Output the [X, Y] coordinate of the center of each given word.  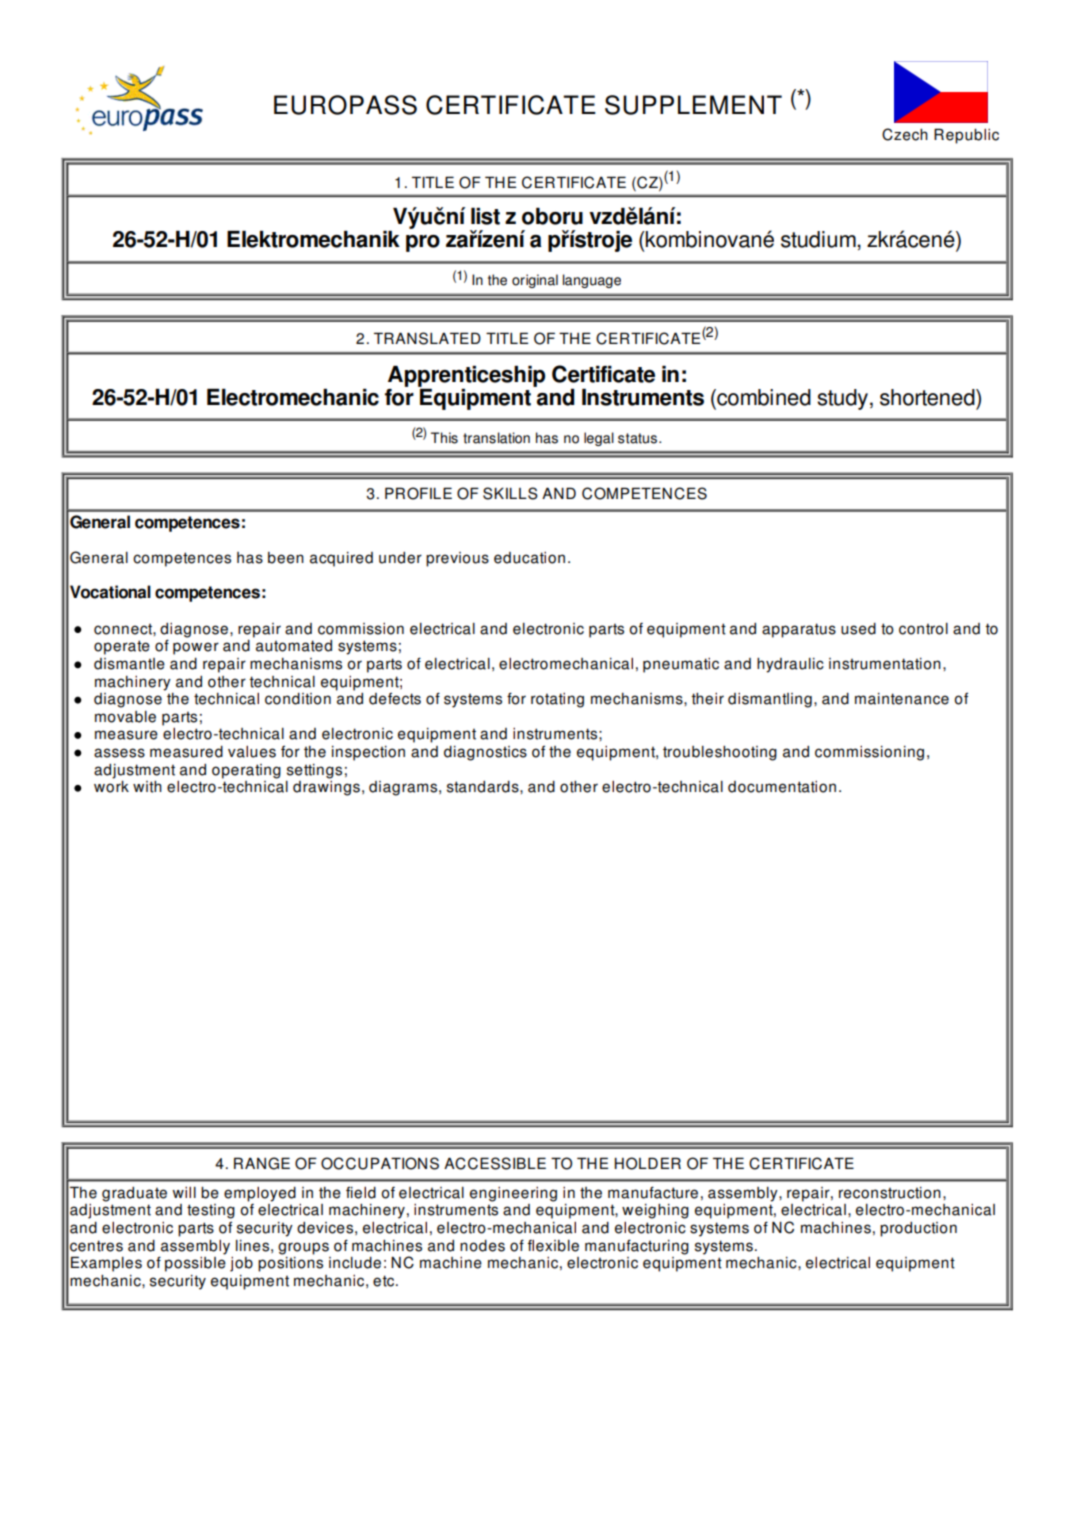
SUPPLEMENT [693, 105]
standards [484, 787]
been [286, 558]
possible [195, 1263]
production [918, 1229]
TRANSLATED [427, 338]
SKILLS [510, 493]
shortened [928, 397]
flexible [553, 1246]
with [147, 787]
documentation [782, 787]
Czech [905, 134]
